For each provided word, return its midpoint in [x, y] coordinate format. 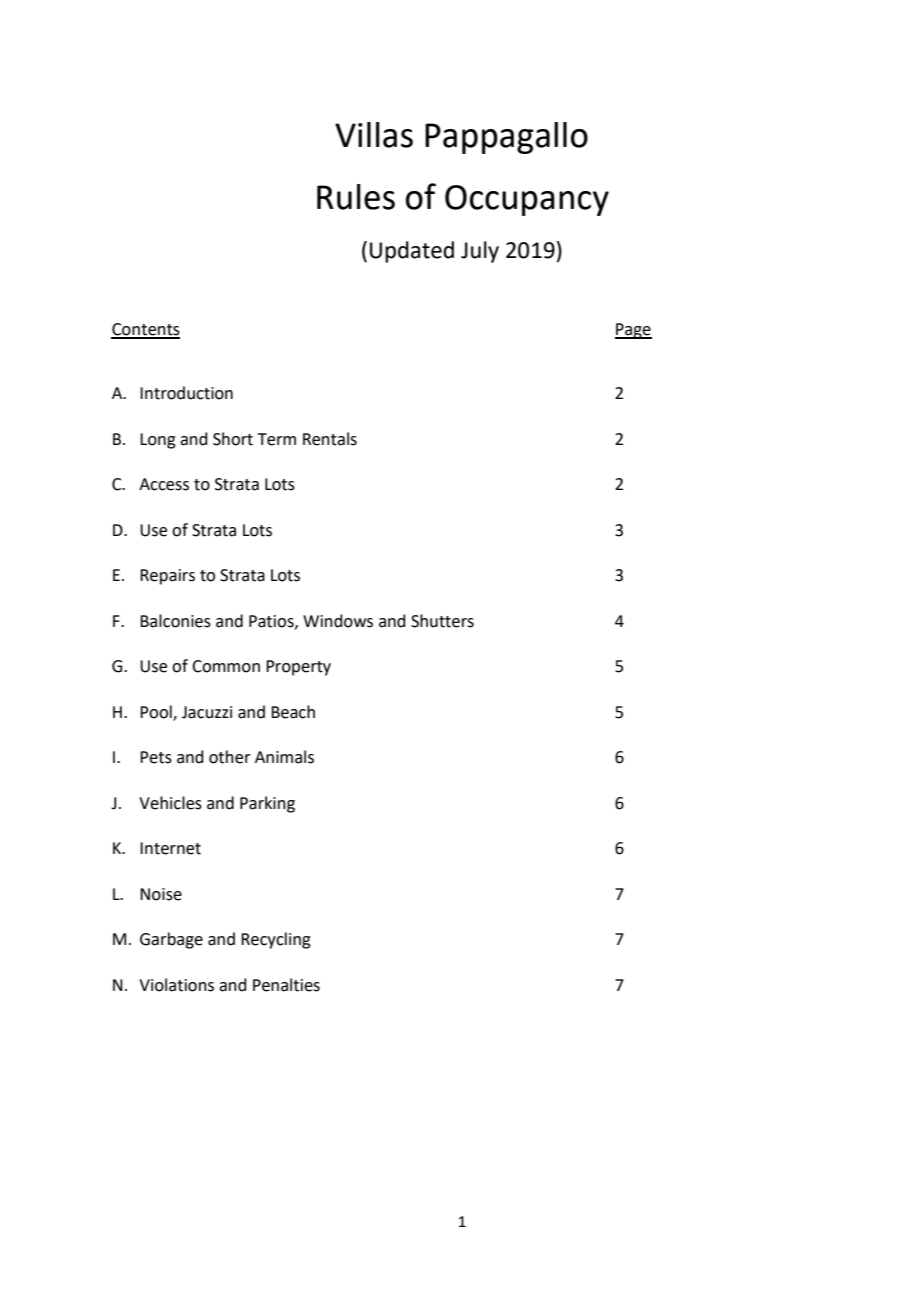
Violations [176, 985]
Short [233, 439]
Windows [338, 621]
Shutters [442, 621]
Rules [356, 197]
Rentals [330, 439]
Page [633, 331]
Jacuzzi [207, 712]
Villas [374, 135]
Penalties [286, 985]
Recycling [276, 940]
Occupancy [527, 200]
